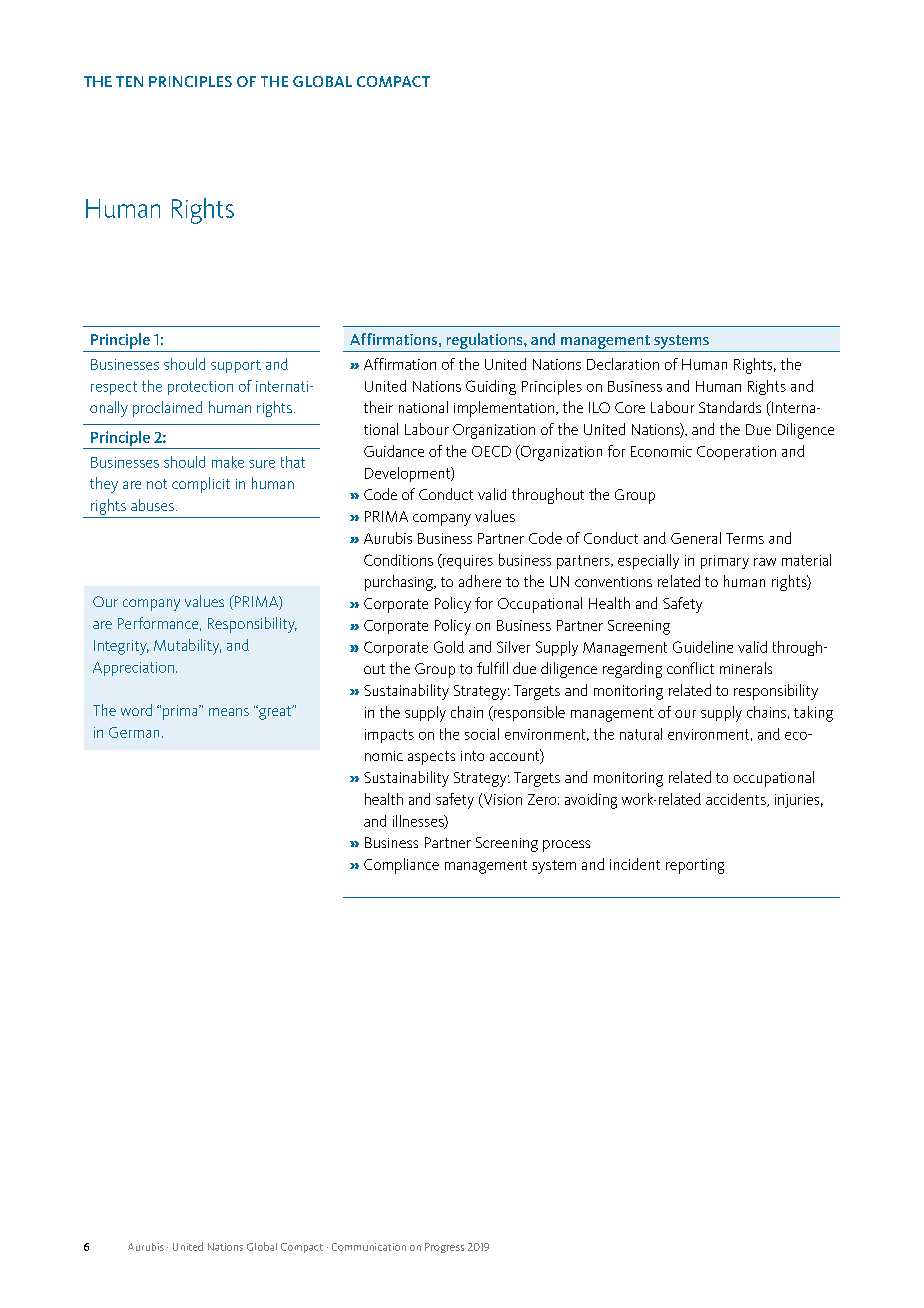 The image size is (924, 1308). What do you see at coordinates (134, 732) in the image?
I see `German` at bounding box center [134, 732].
